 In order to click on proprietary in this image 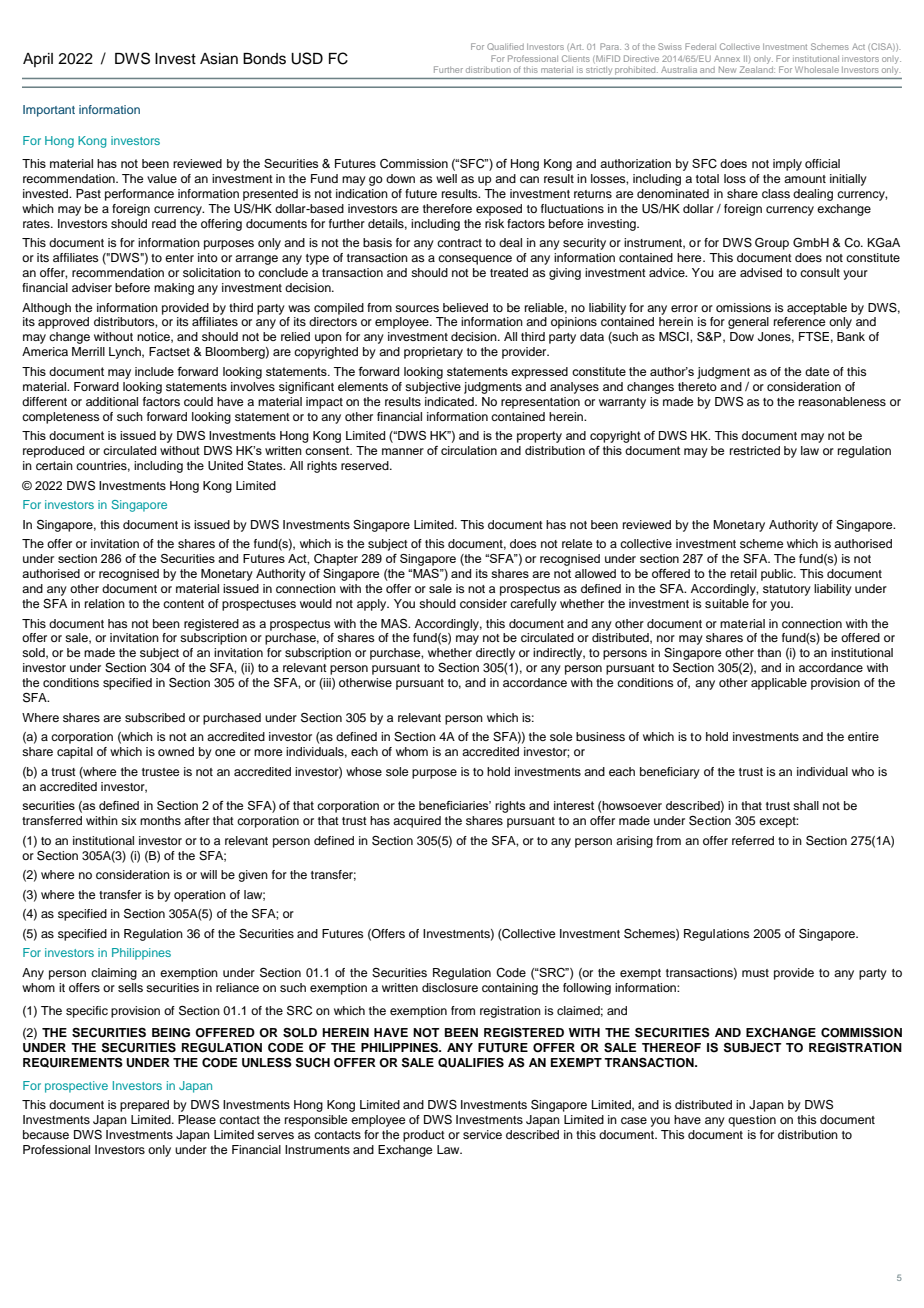, I will do `click(433, 353)`.
